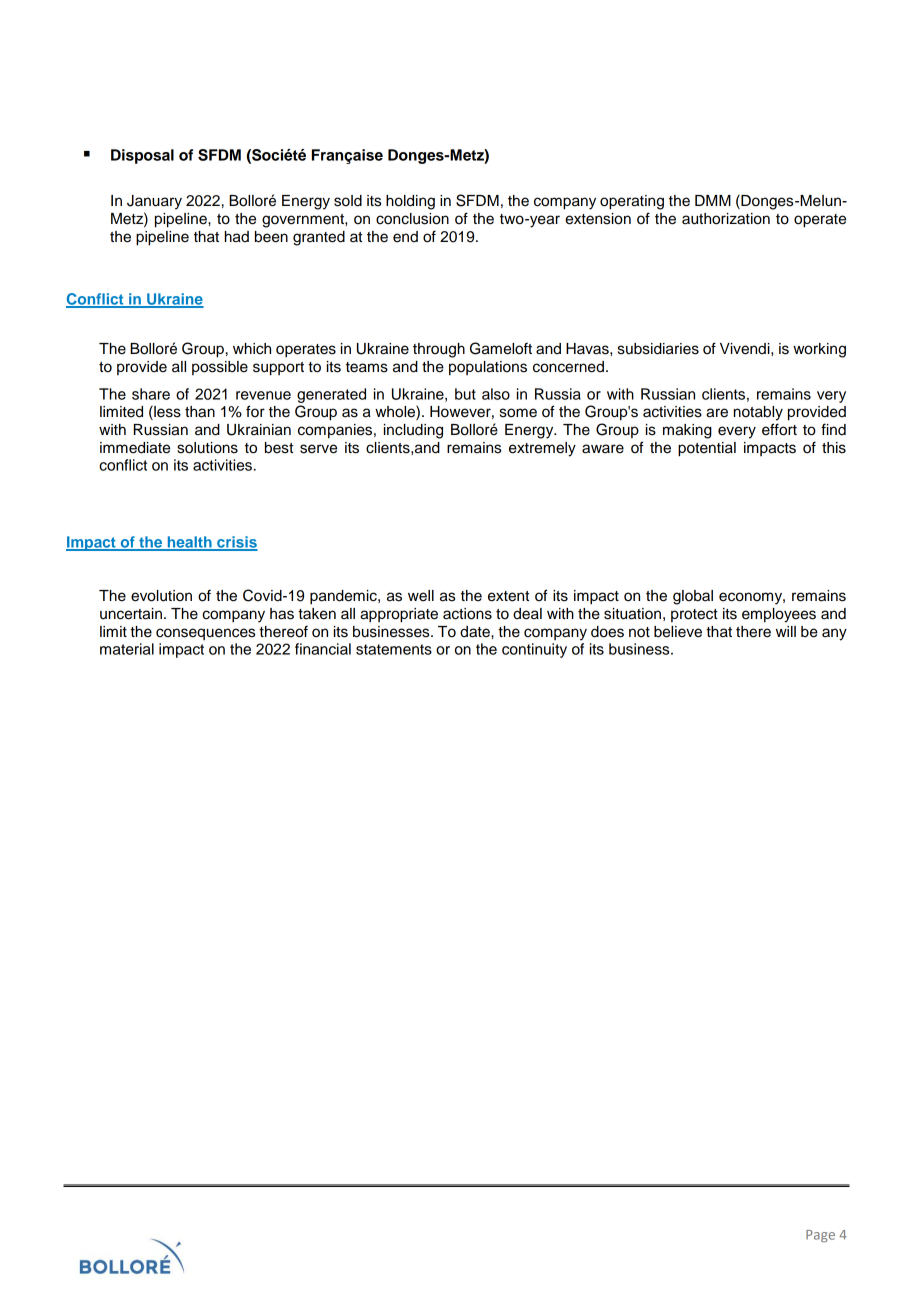 This image has height=1308, width=924. Describe the element at coordinates (127, 649) in the image. I see `material` at that location.
